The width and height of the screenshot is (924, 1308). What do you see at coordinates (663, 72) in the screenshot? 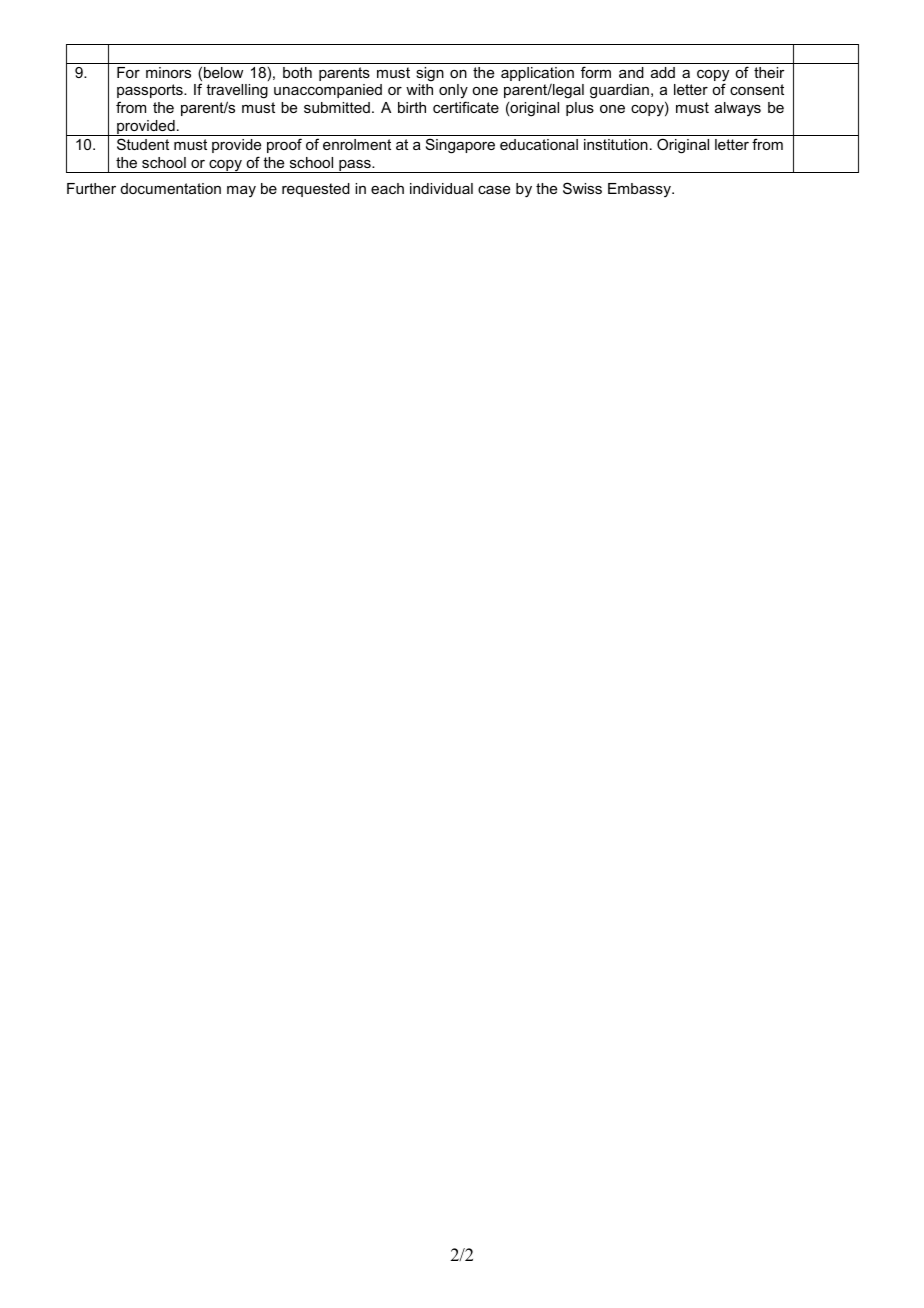
I see `add` at bounding box center [663, 72].
